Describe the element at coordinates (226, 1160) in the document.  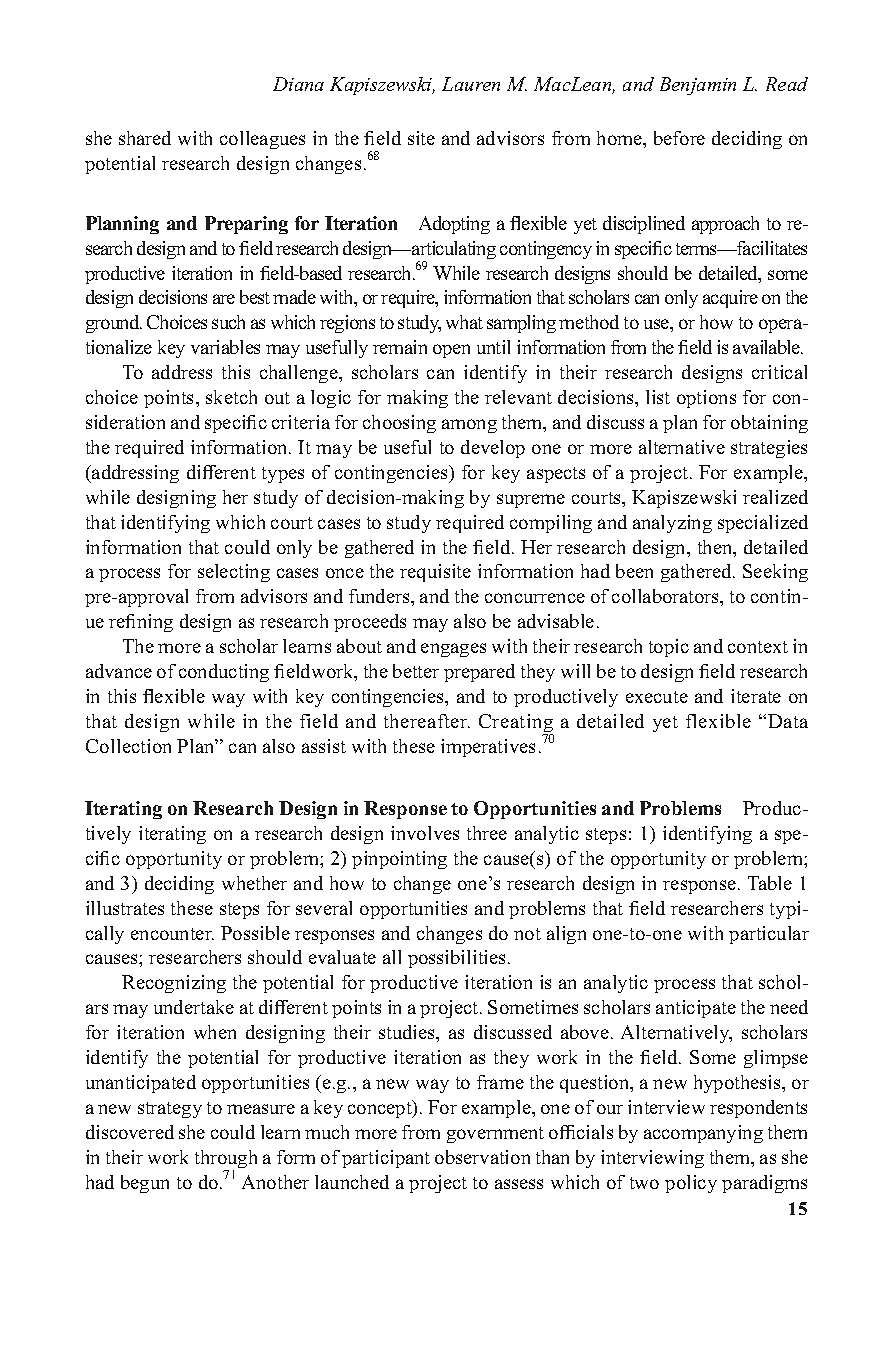
I see `through` at that location.
